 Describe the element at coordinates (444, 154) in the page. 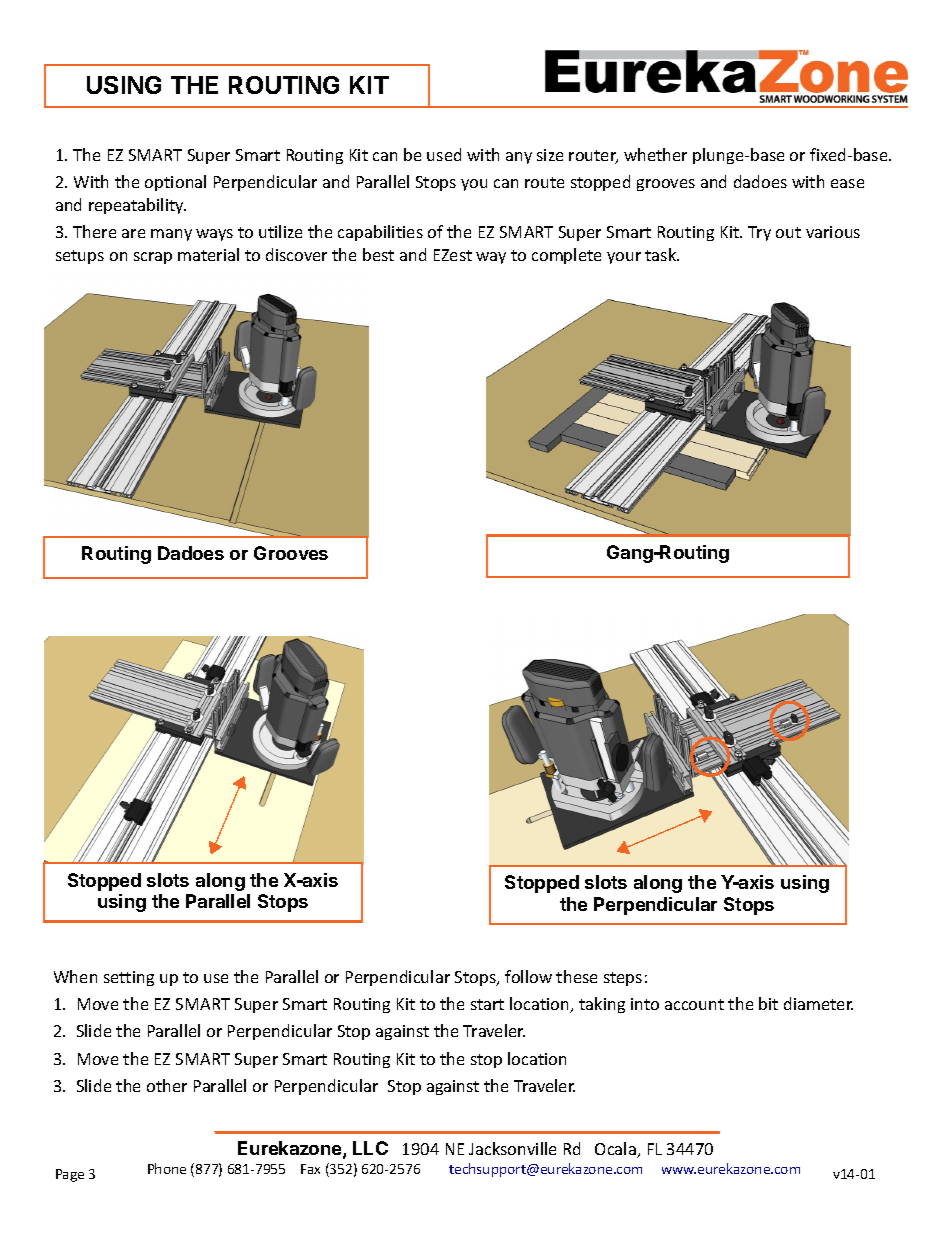

I see `used` at that location.
